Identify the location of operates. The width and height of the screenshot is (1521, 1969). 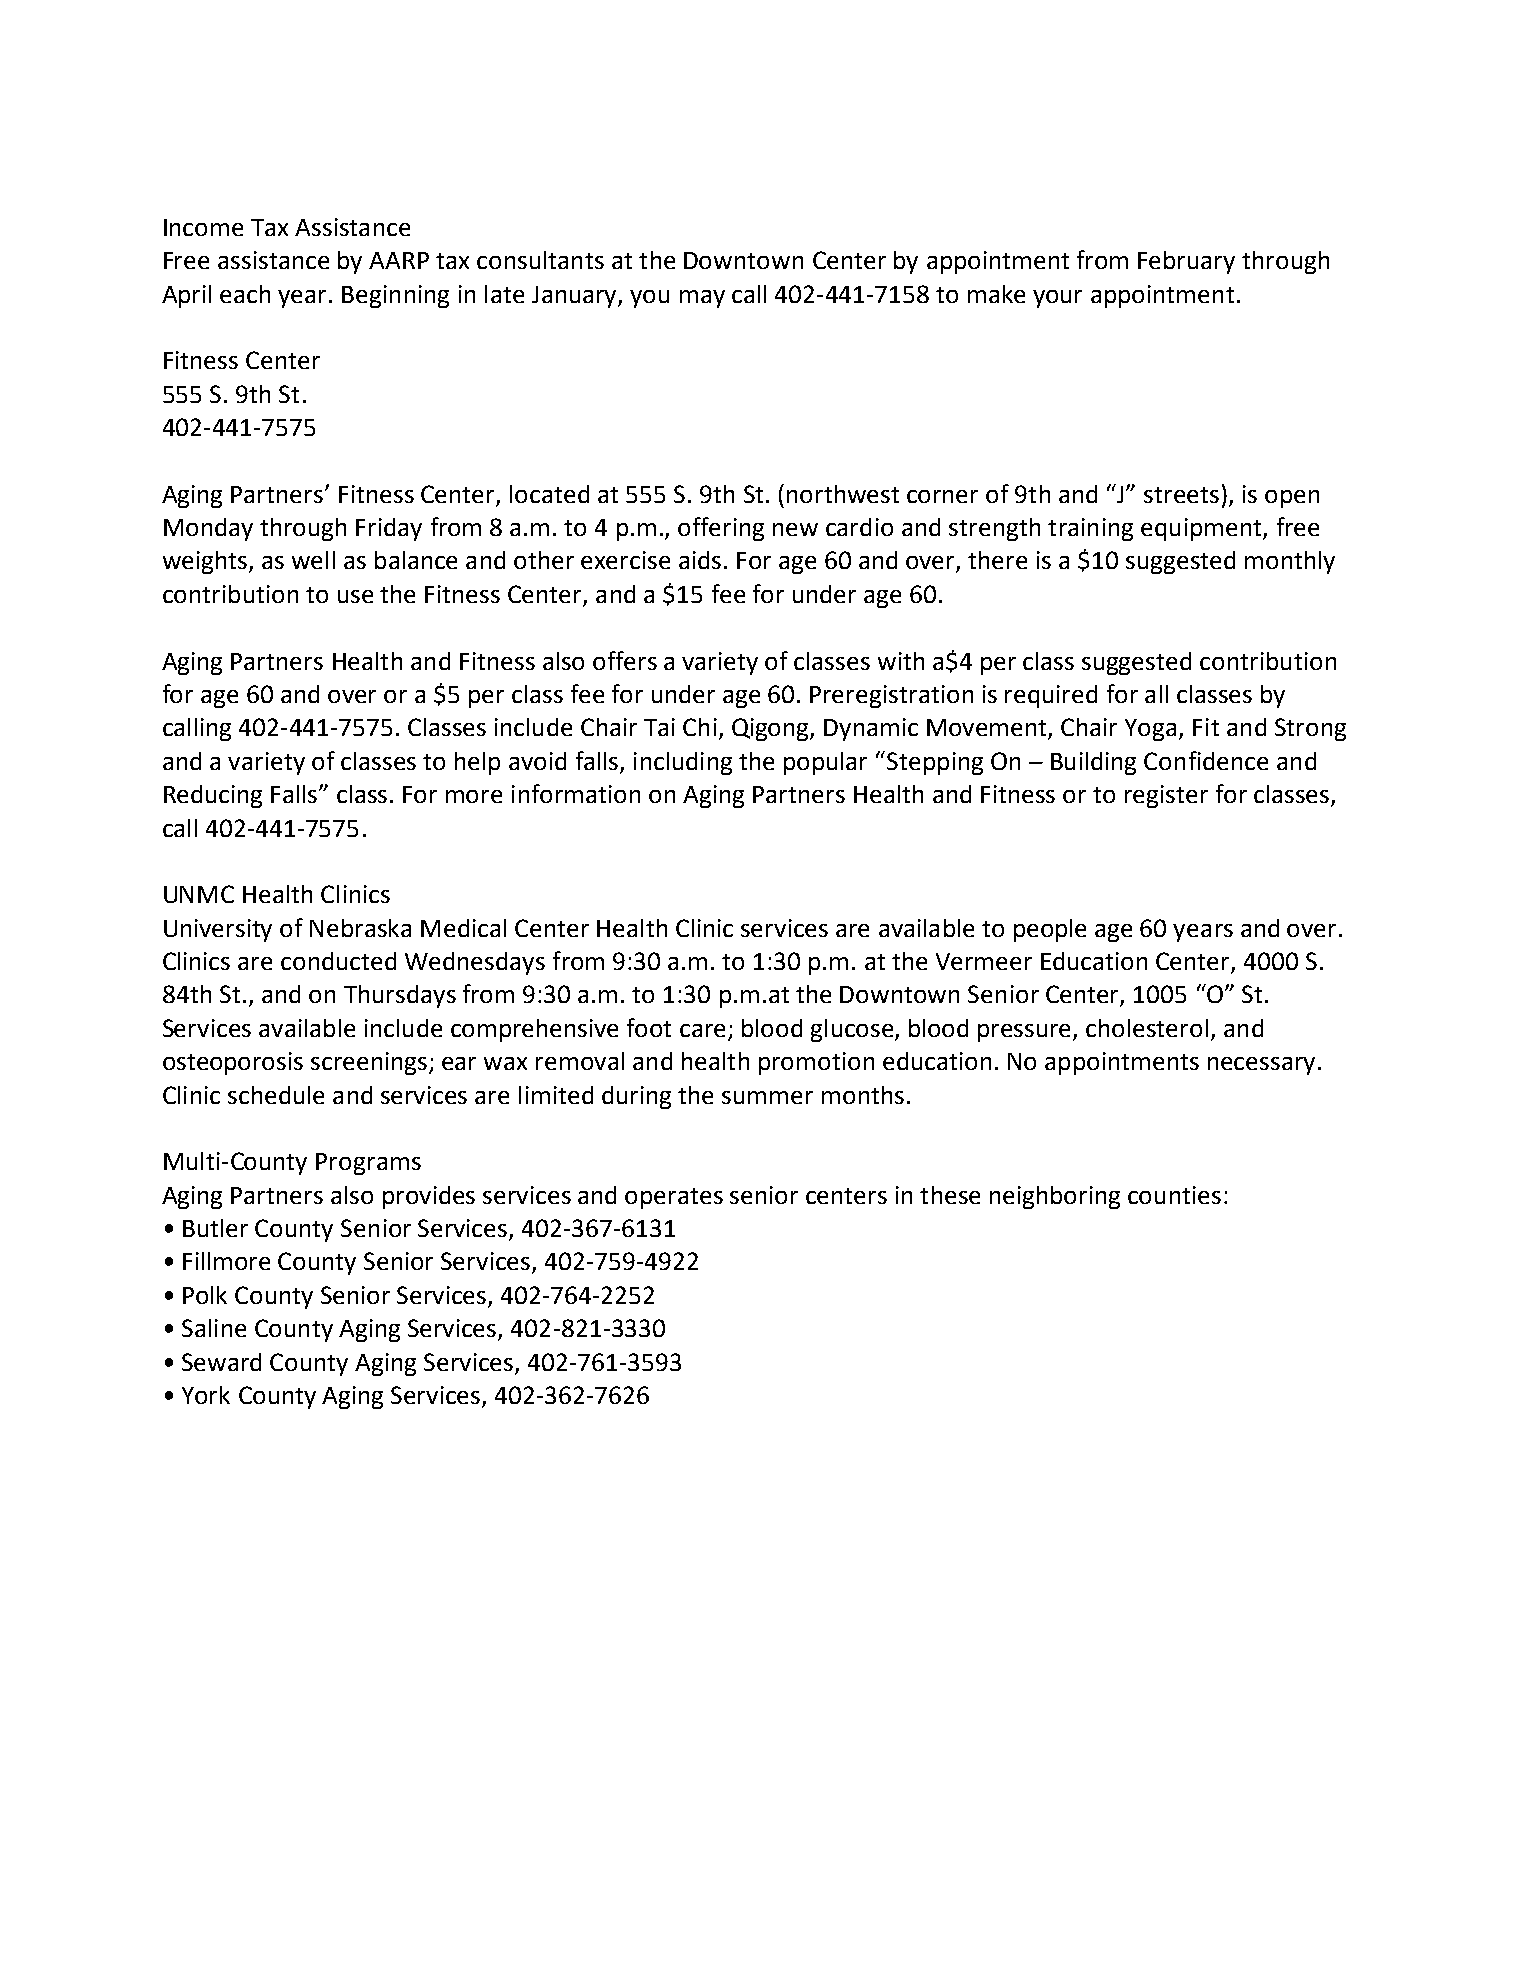
(674, 1198).
